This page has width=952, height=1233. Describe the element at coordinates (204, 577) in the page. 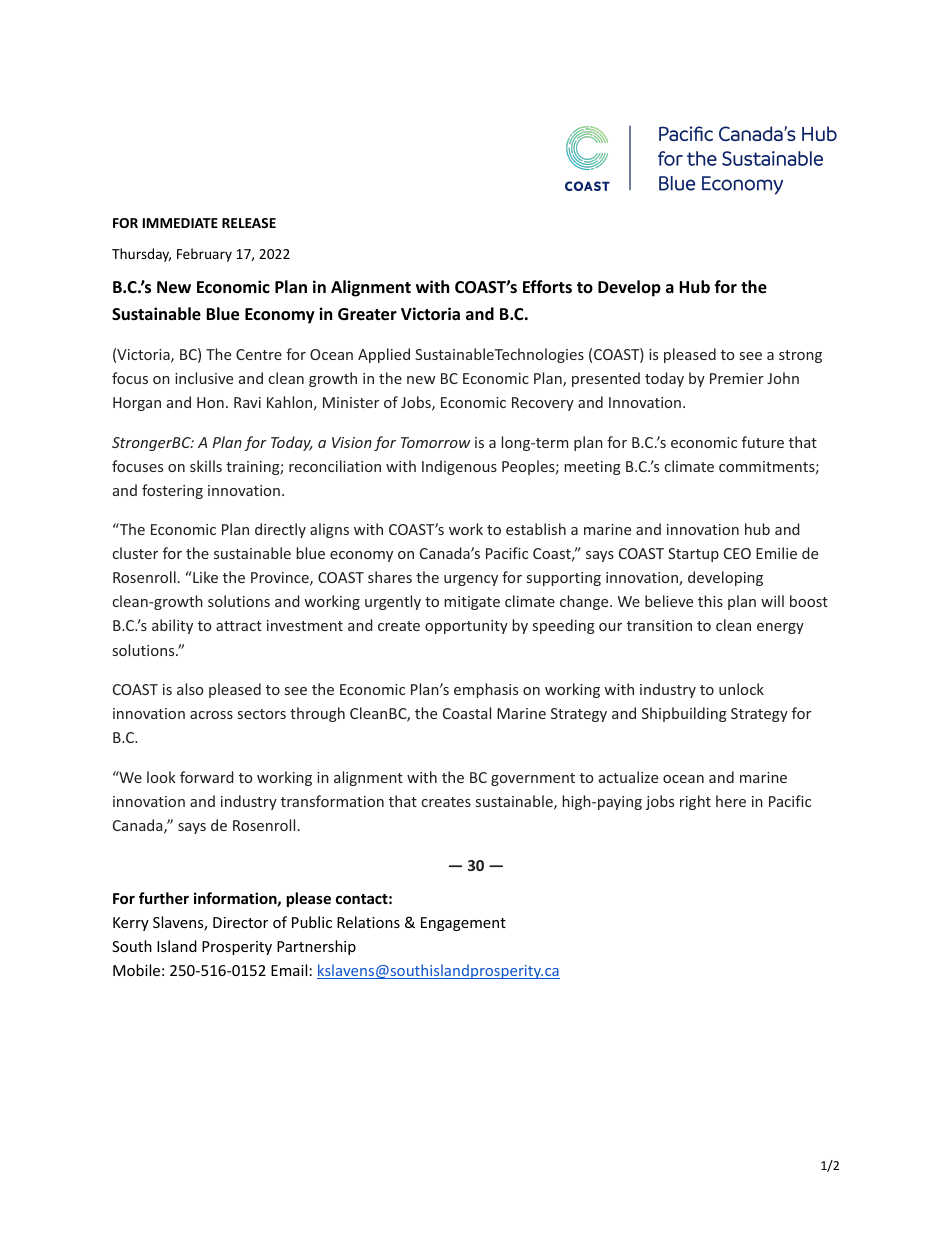

I see `Like` at that location.
